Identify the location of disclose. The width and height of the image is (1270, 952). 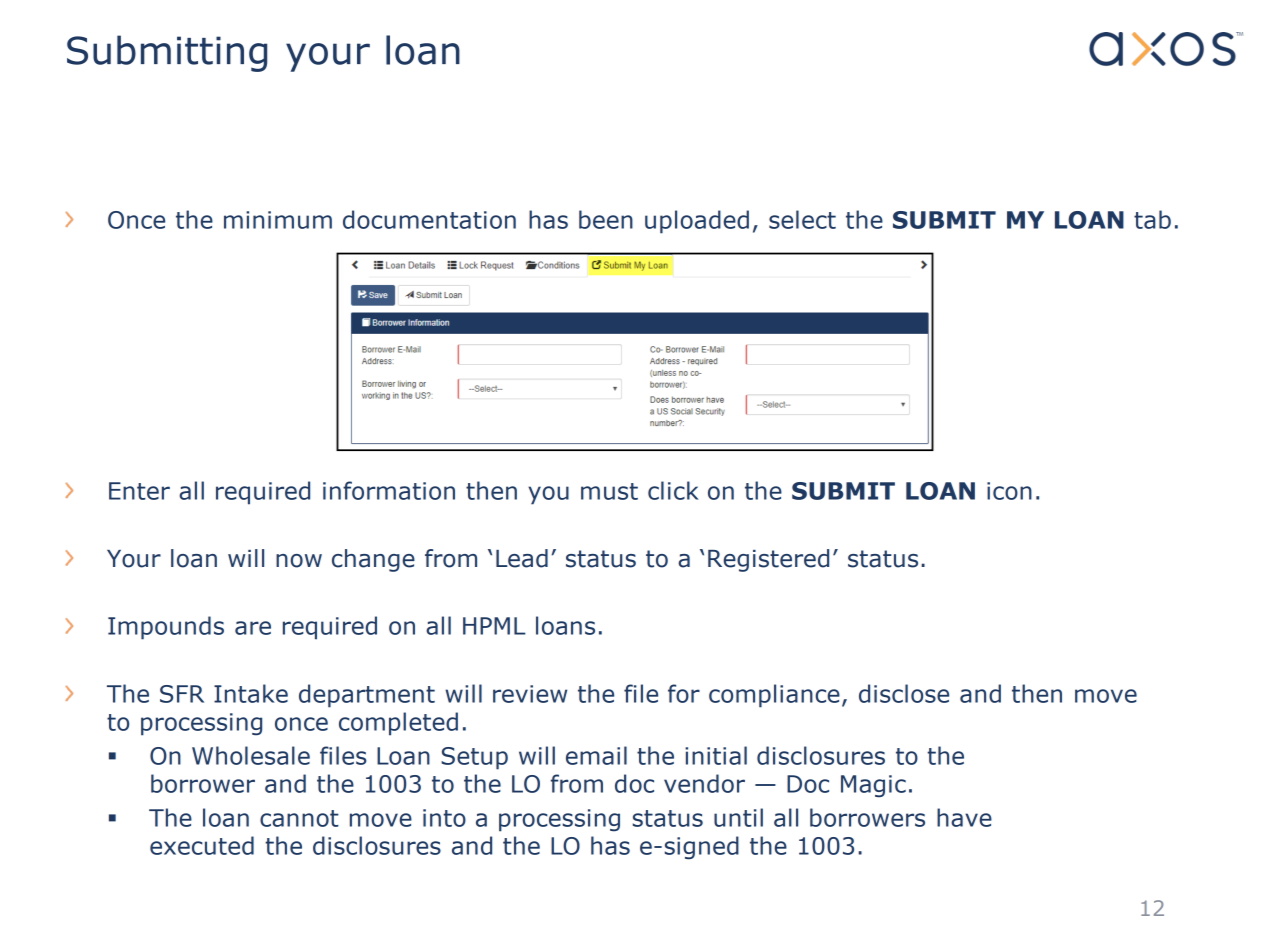
(904, 693).
